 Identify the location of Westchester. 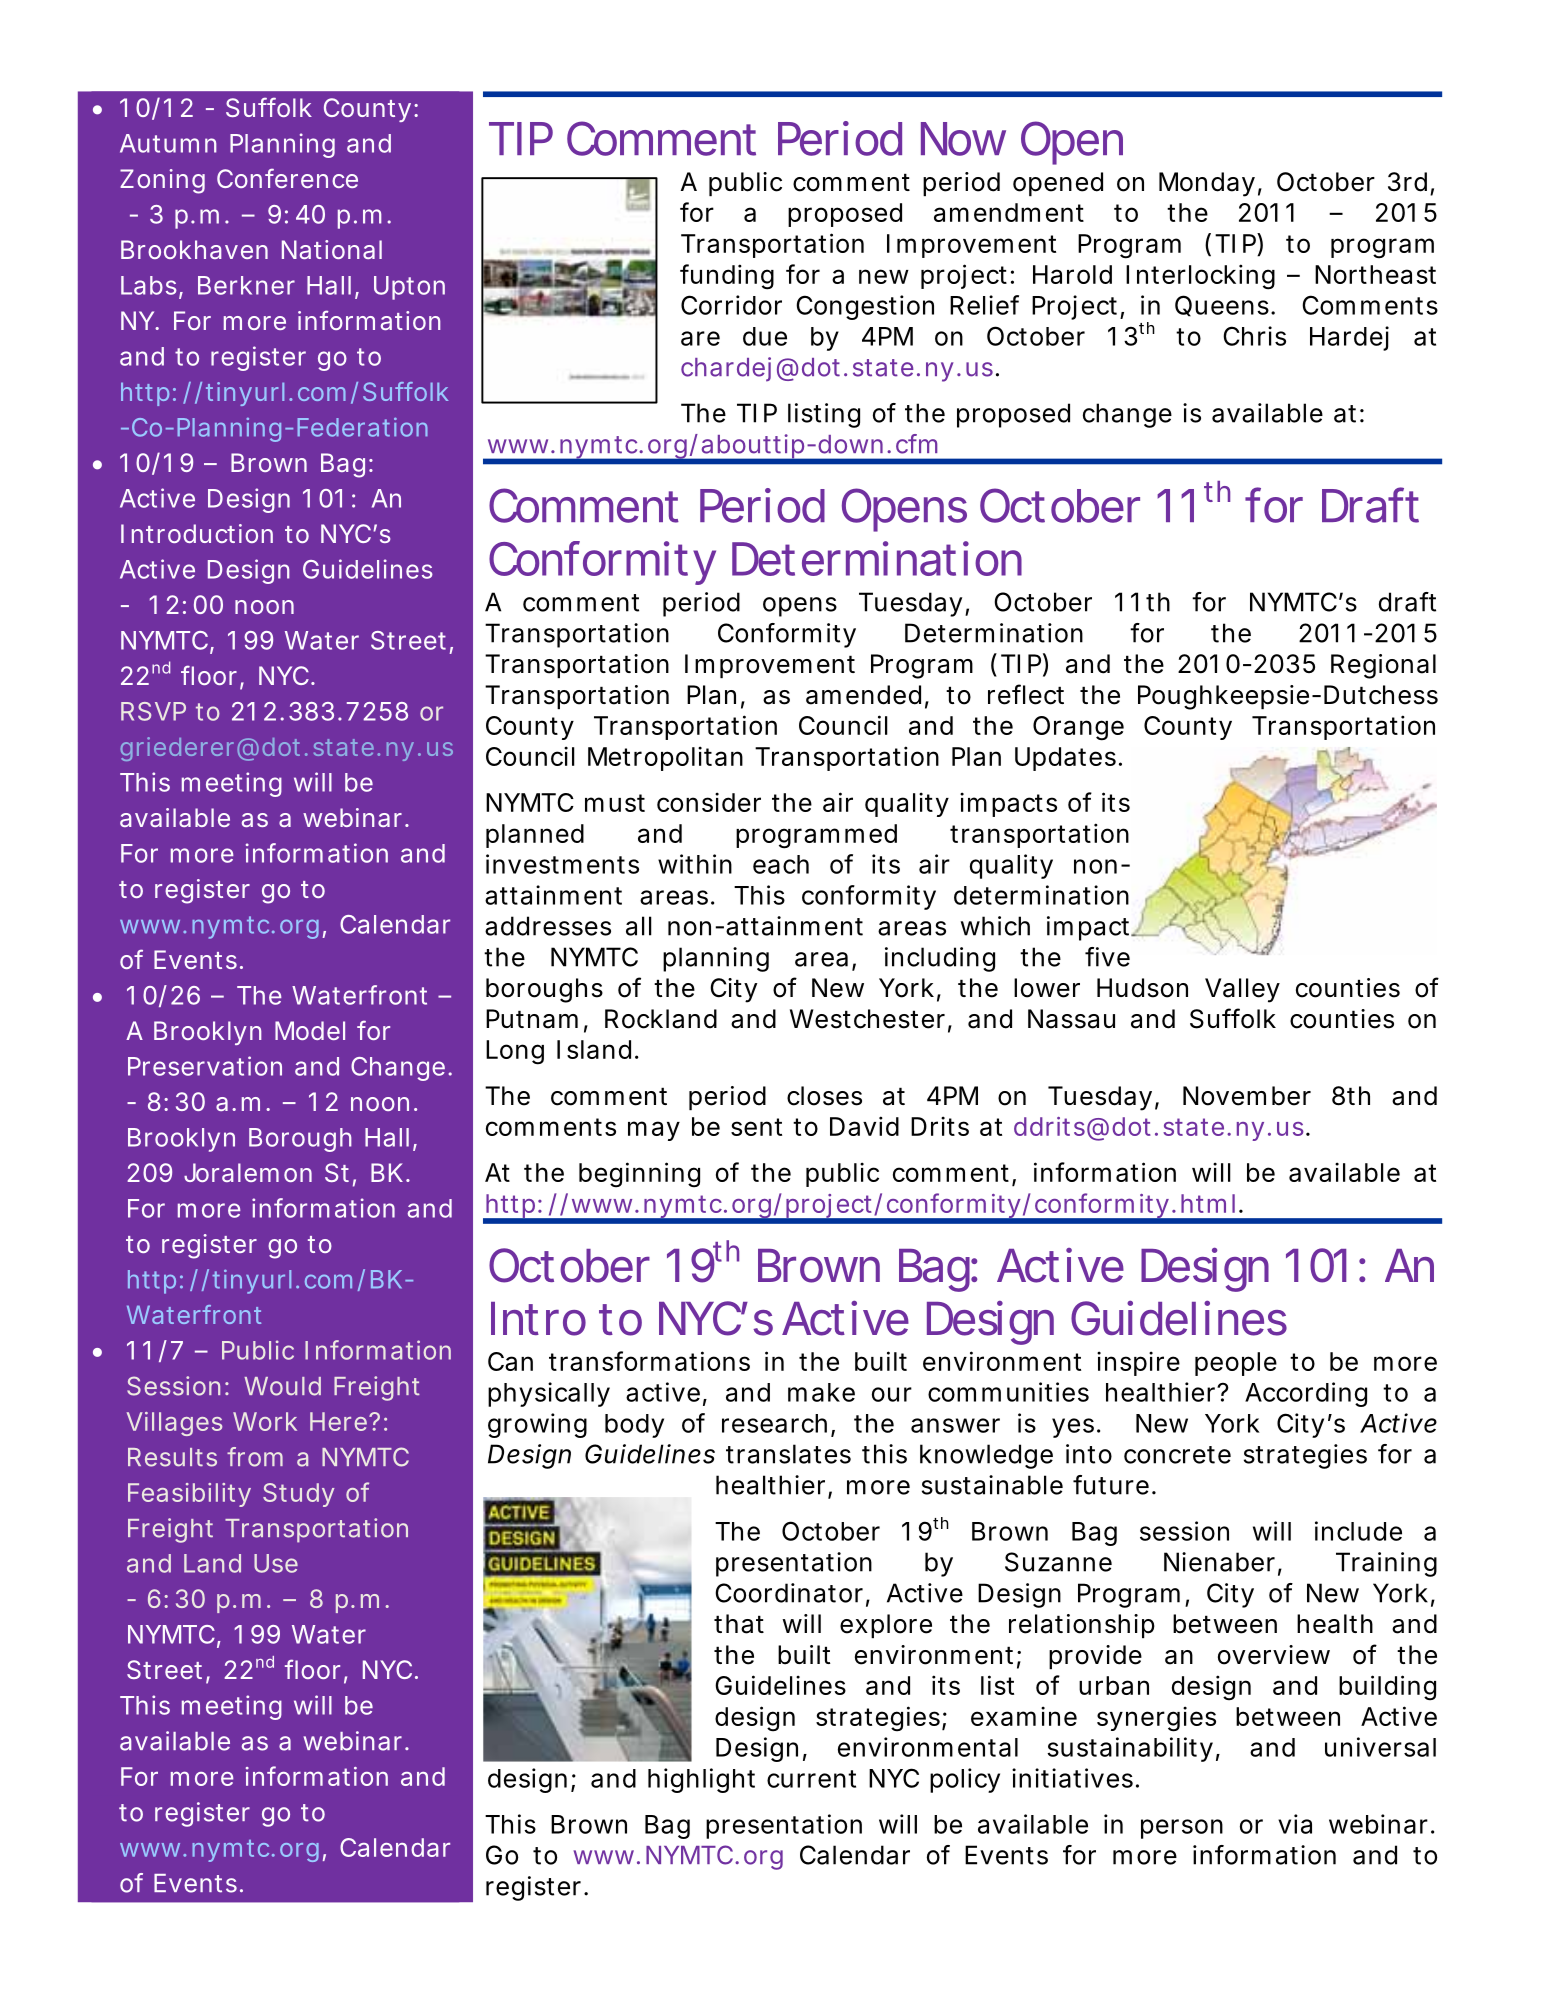
(867, 1019).
